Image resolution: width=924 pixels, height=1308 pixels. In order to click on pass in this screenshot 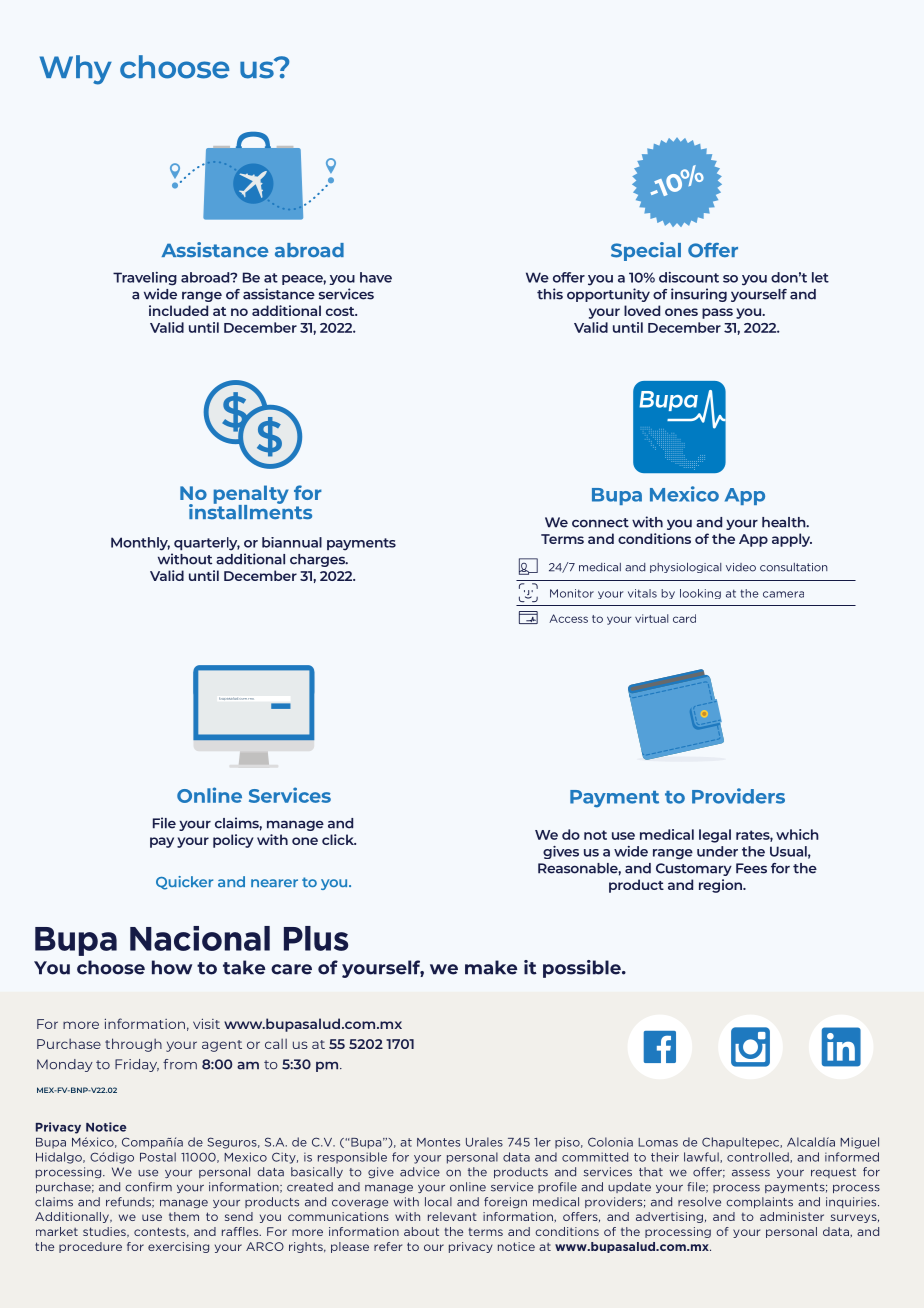, I will do `click(717, 313)`.
